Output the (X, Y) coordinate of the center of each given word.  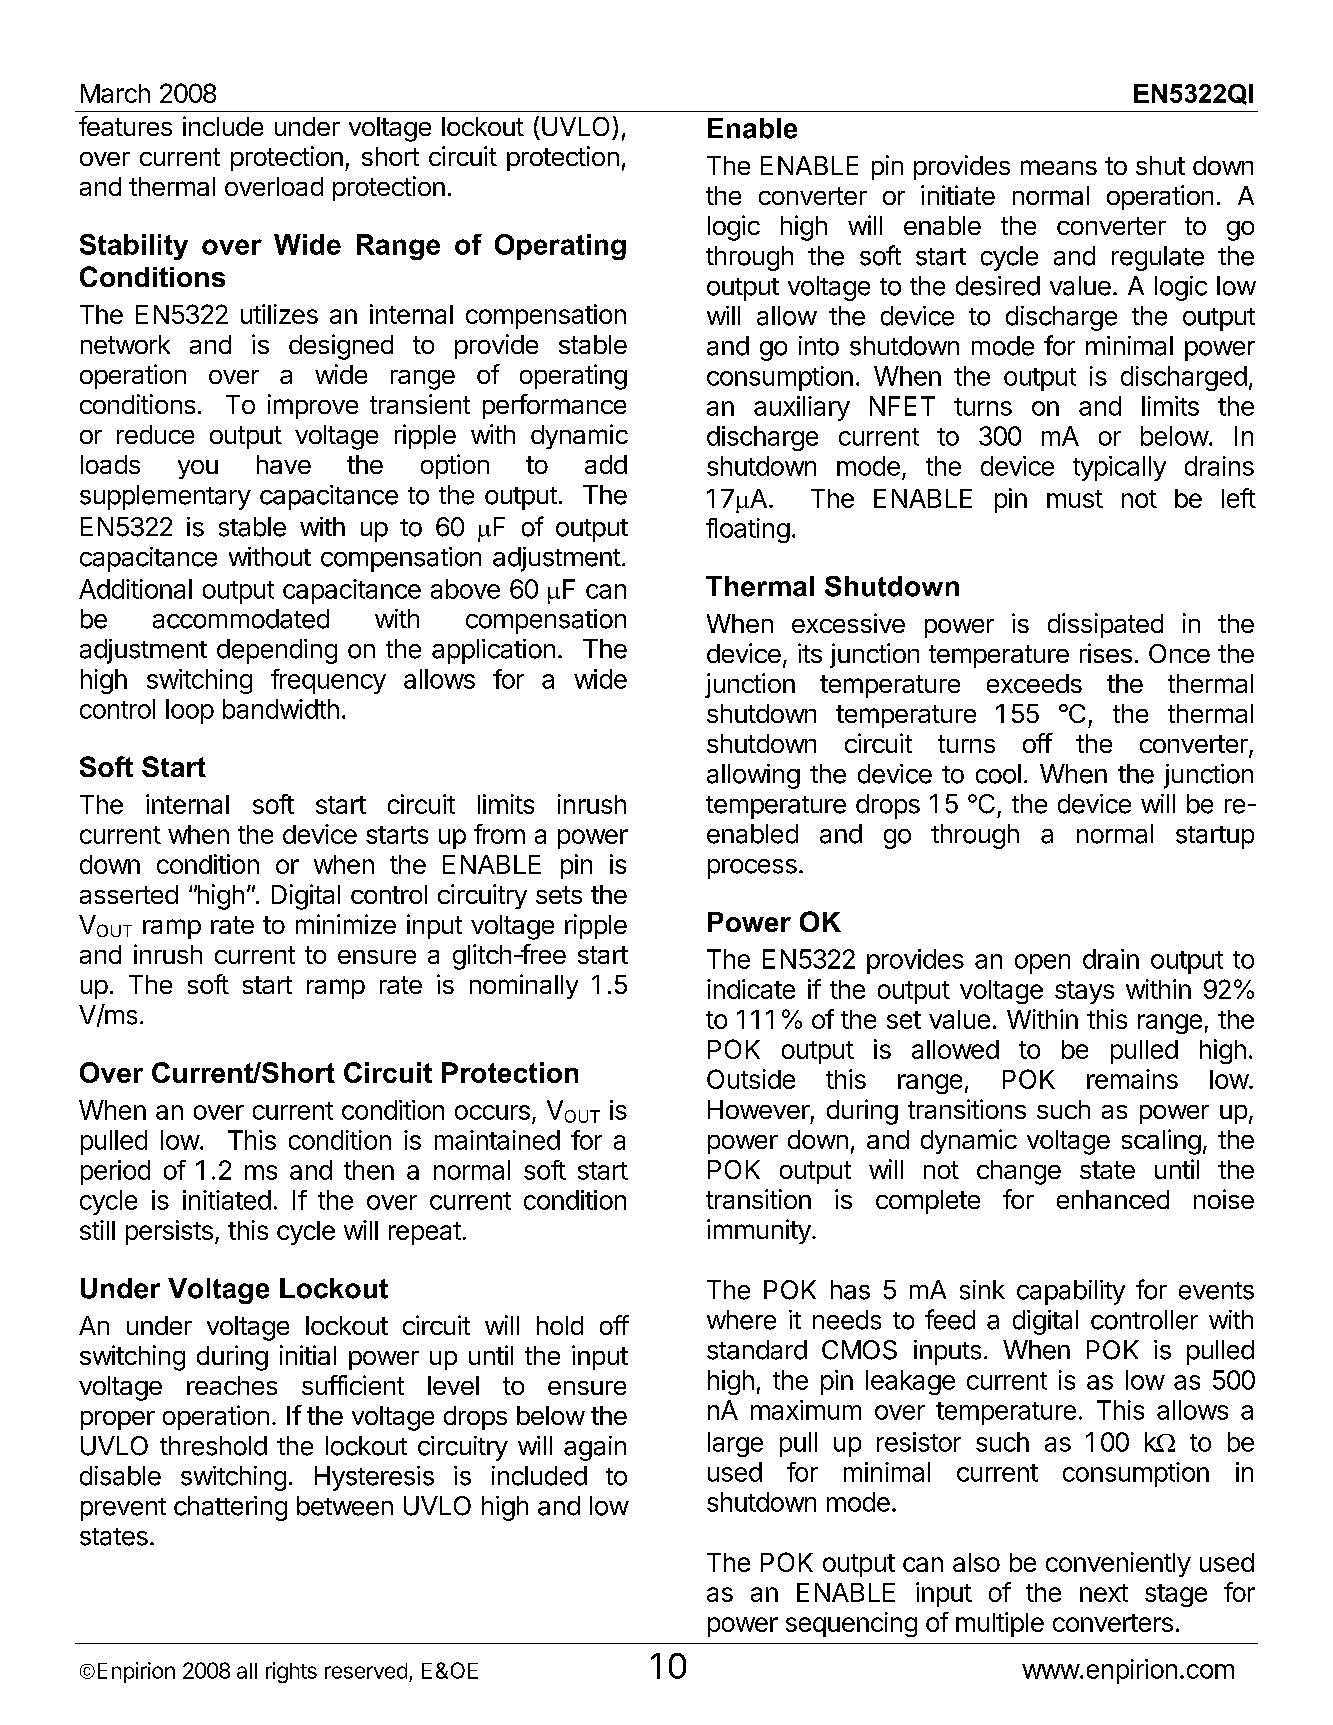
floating (748, 530)
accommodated (241, 619)
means (1059, 167)
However (759, 1109)
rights (291, 1672)
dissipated (1105, 625)
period (115, 1172)
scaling (1161, 1142)
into (819, 346)
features (125, 126)
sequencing (851, 1624)
